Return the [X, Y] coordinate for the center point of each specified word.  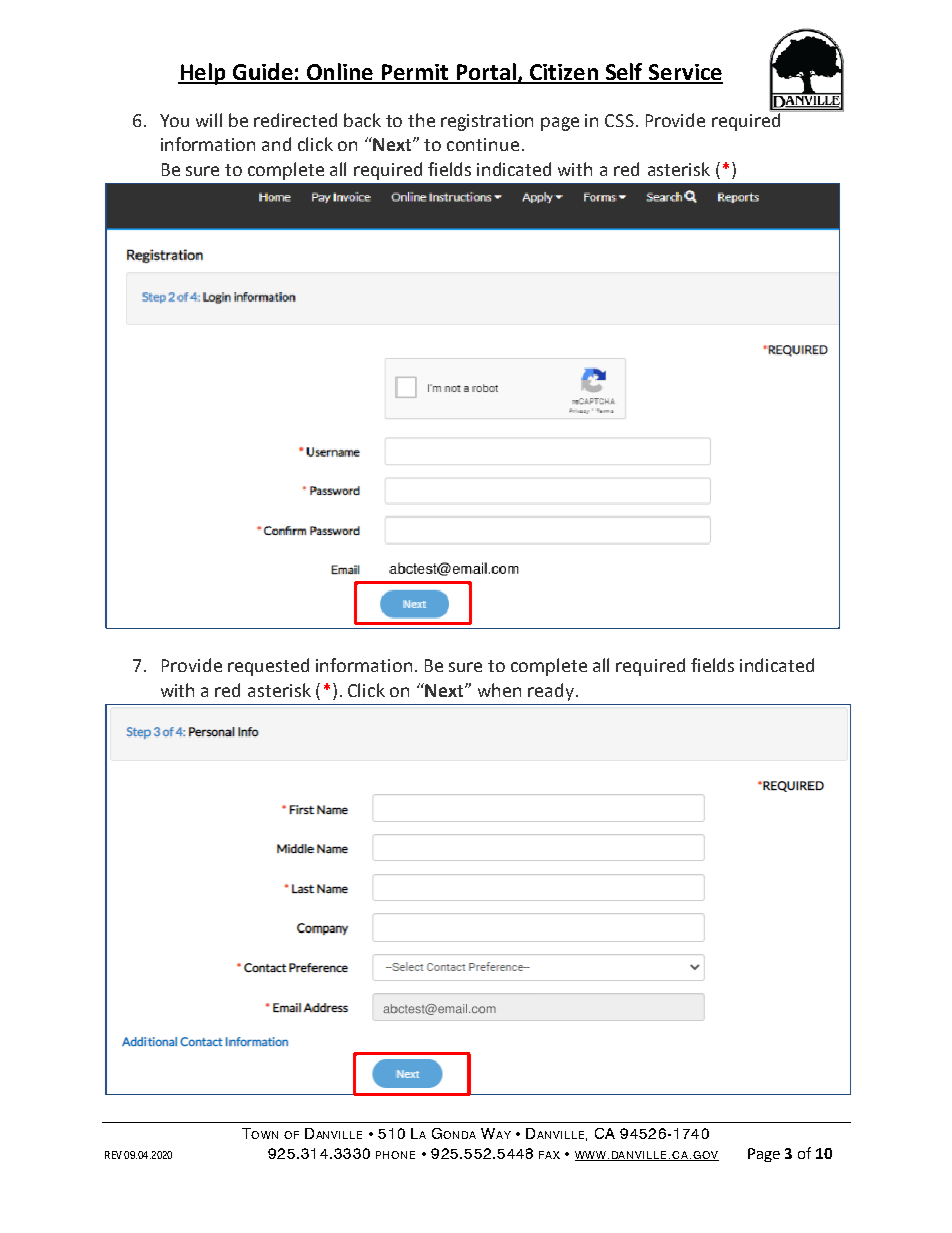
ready [551, 692]
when [499, 690]
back [362, 120]
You [174, 120]
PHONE [395, 1155]
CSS [619, 120]
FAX [549, 1155]
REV [113, 1155]
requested [268, 667]
